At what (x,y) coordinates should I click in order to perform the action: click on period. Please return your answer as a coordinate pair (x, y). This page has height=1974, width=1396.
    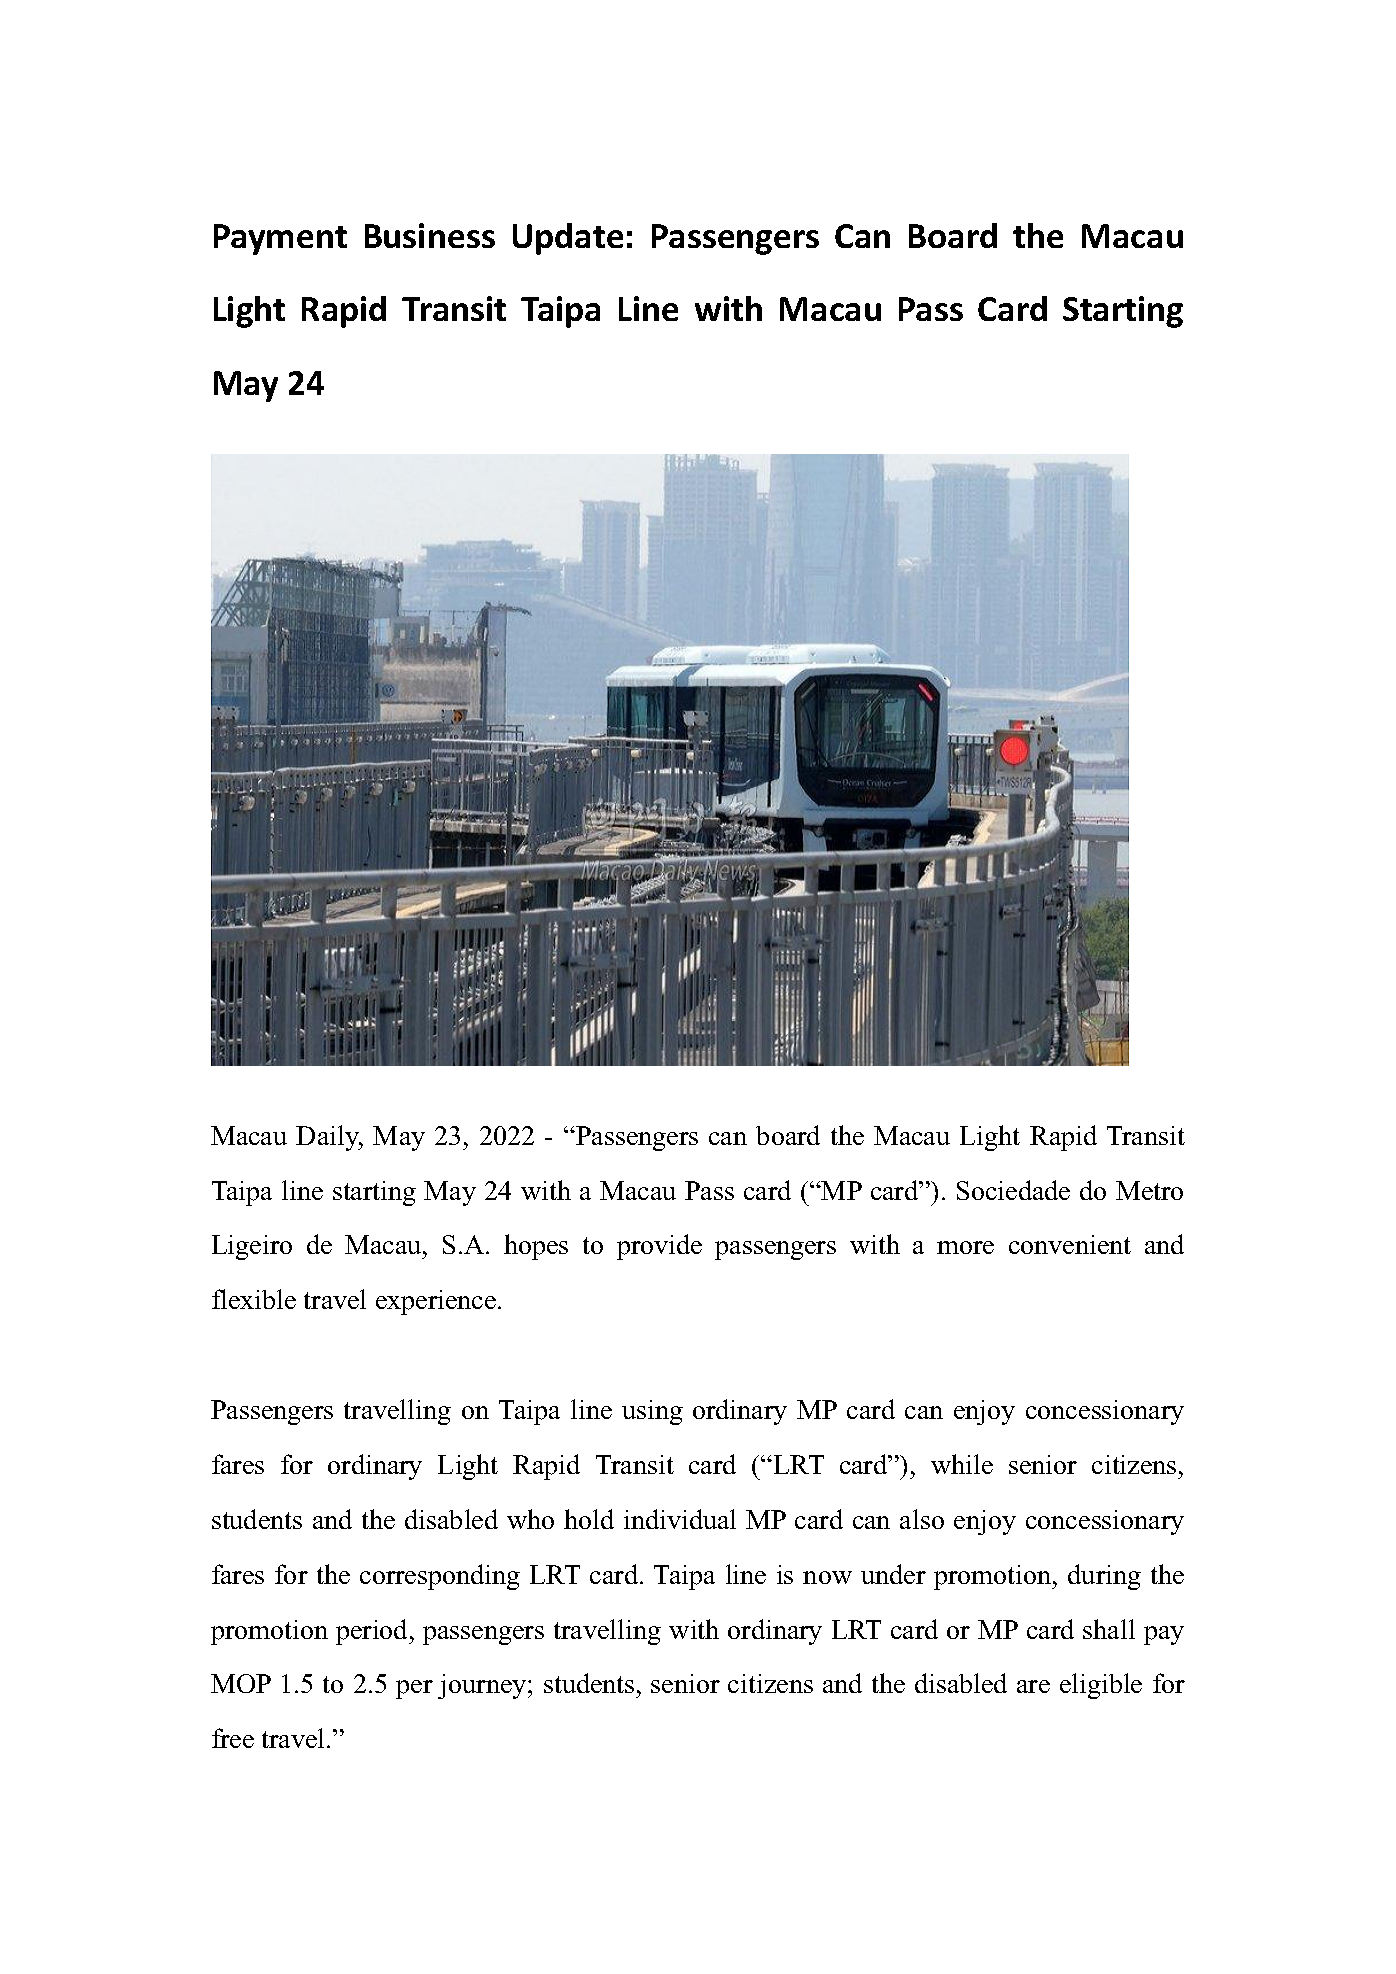
    Looking at the image, I should click on (373, 1632).
